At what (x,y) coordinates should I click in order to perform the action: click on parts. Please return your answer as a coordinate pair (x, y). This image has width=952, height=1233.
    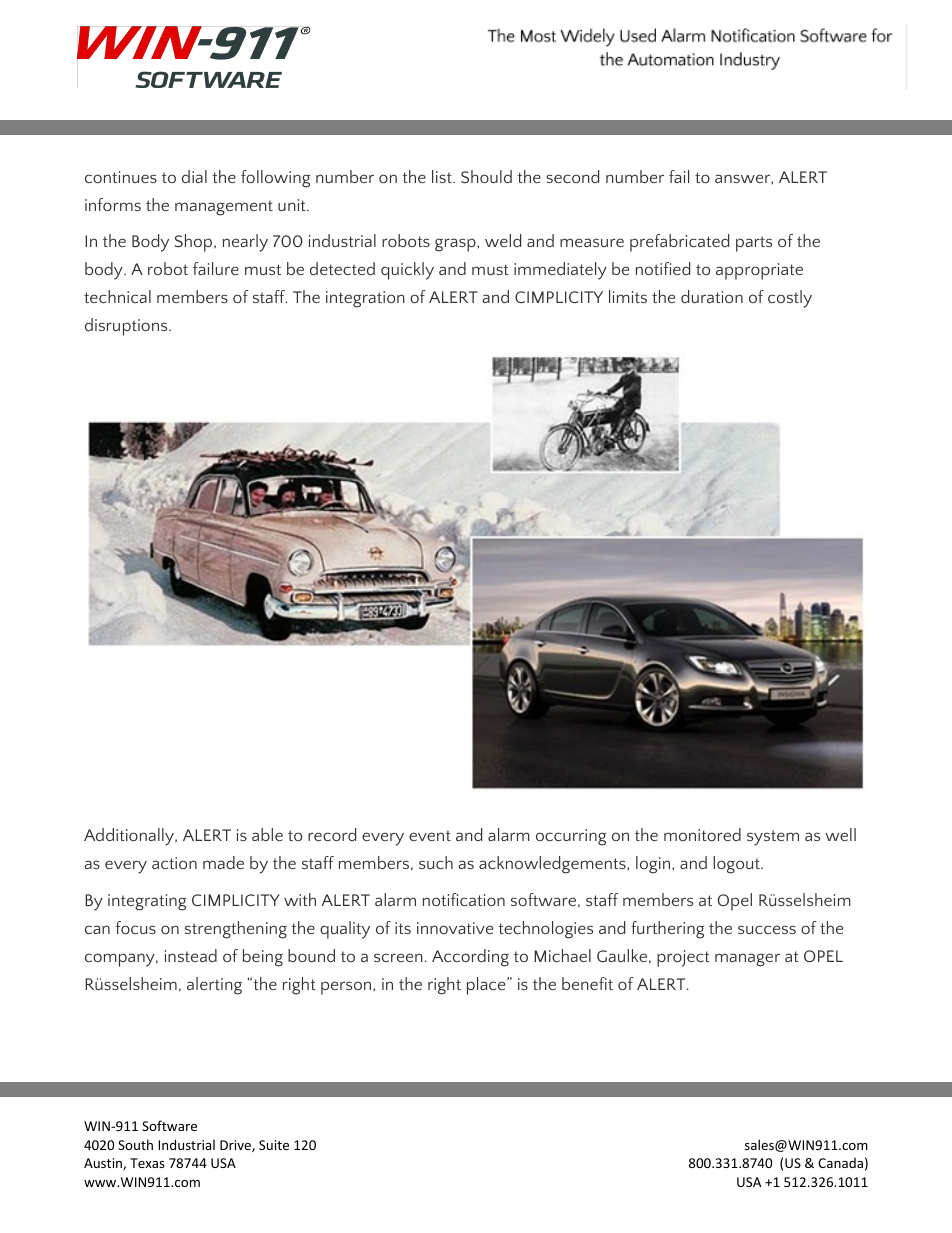
    Looking at the image, I should click on (754, 244).
